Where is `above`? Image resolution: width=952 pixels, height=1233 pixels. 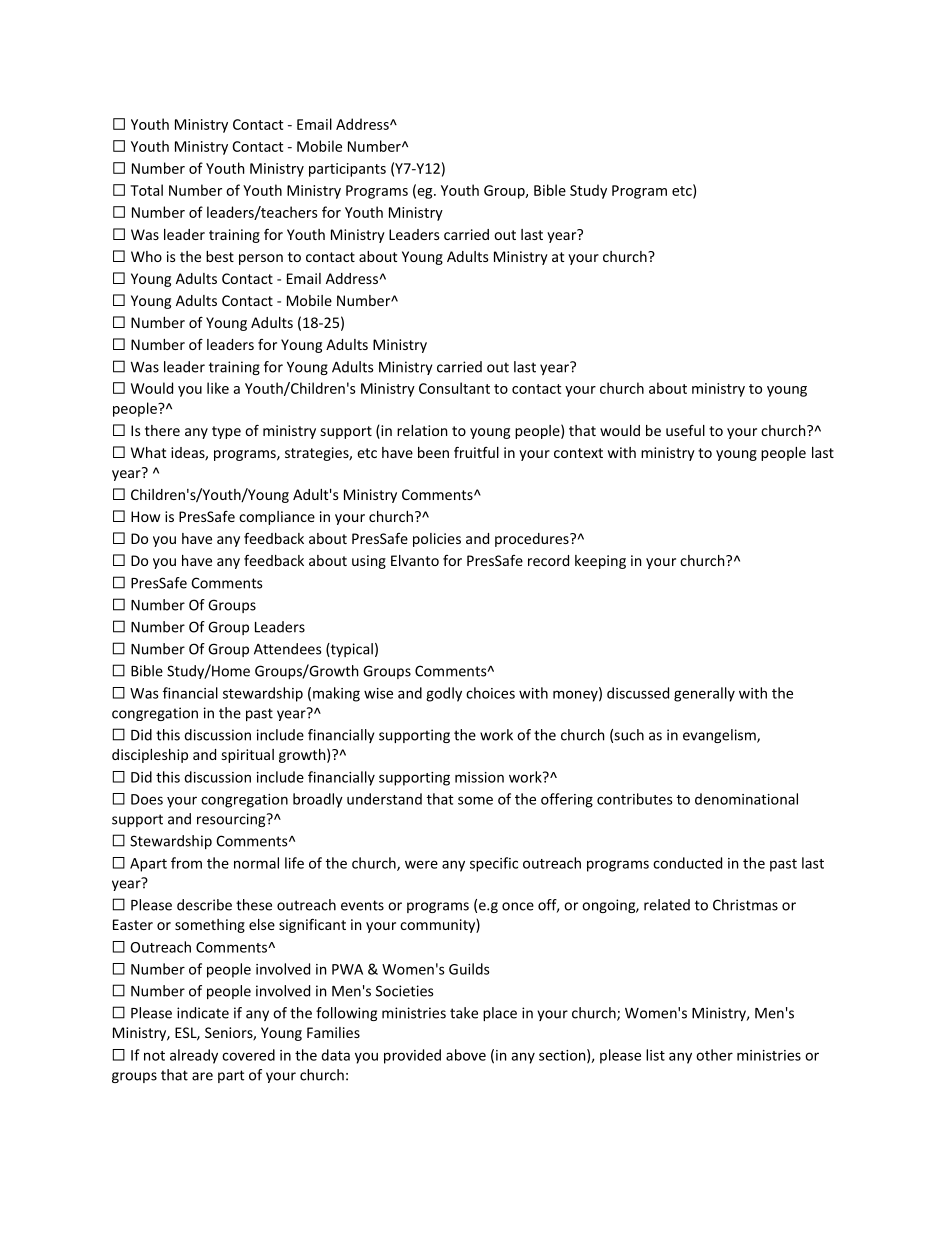
above is located at coordinates (466, 1055).
